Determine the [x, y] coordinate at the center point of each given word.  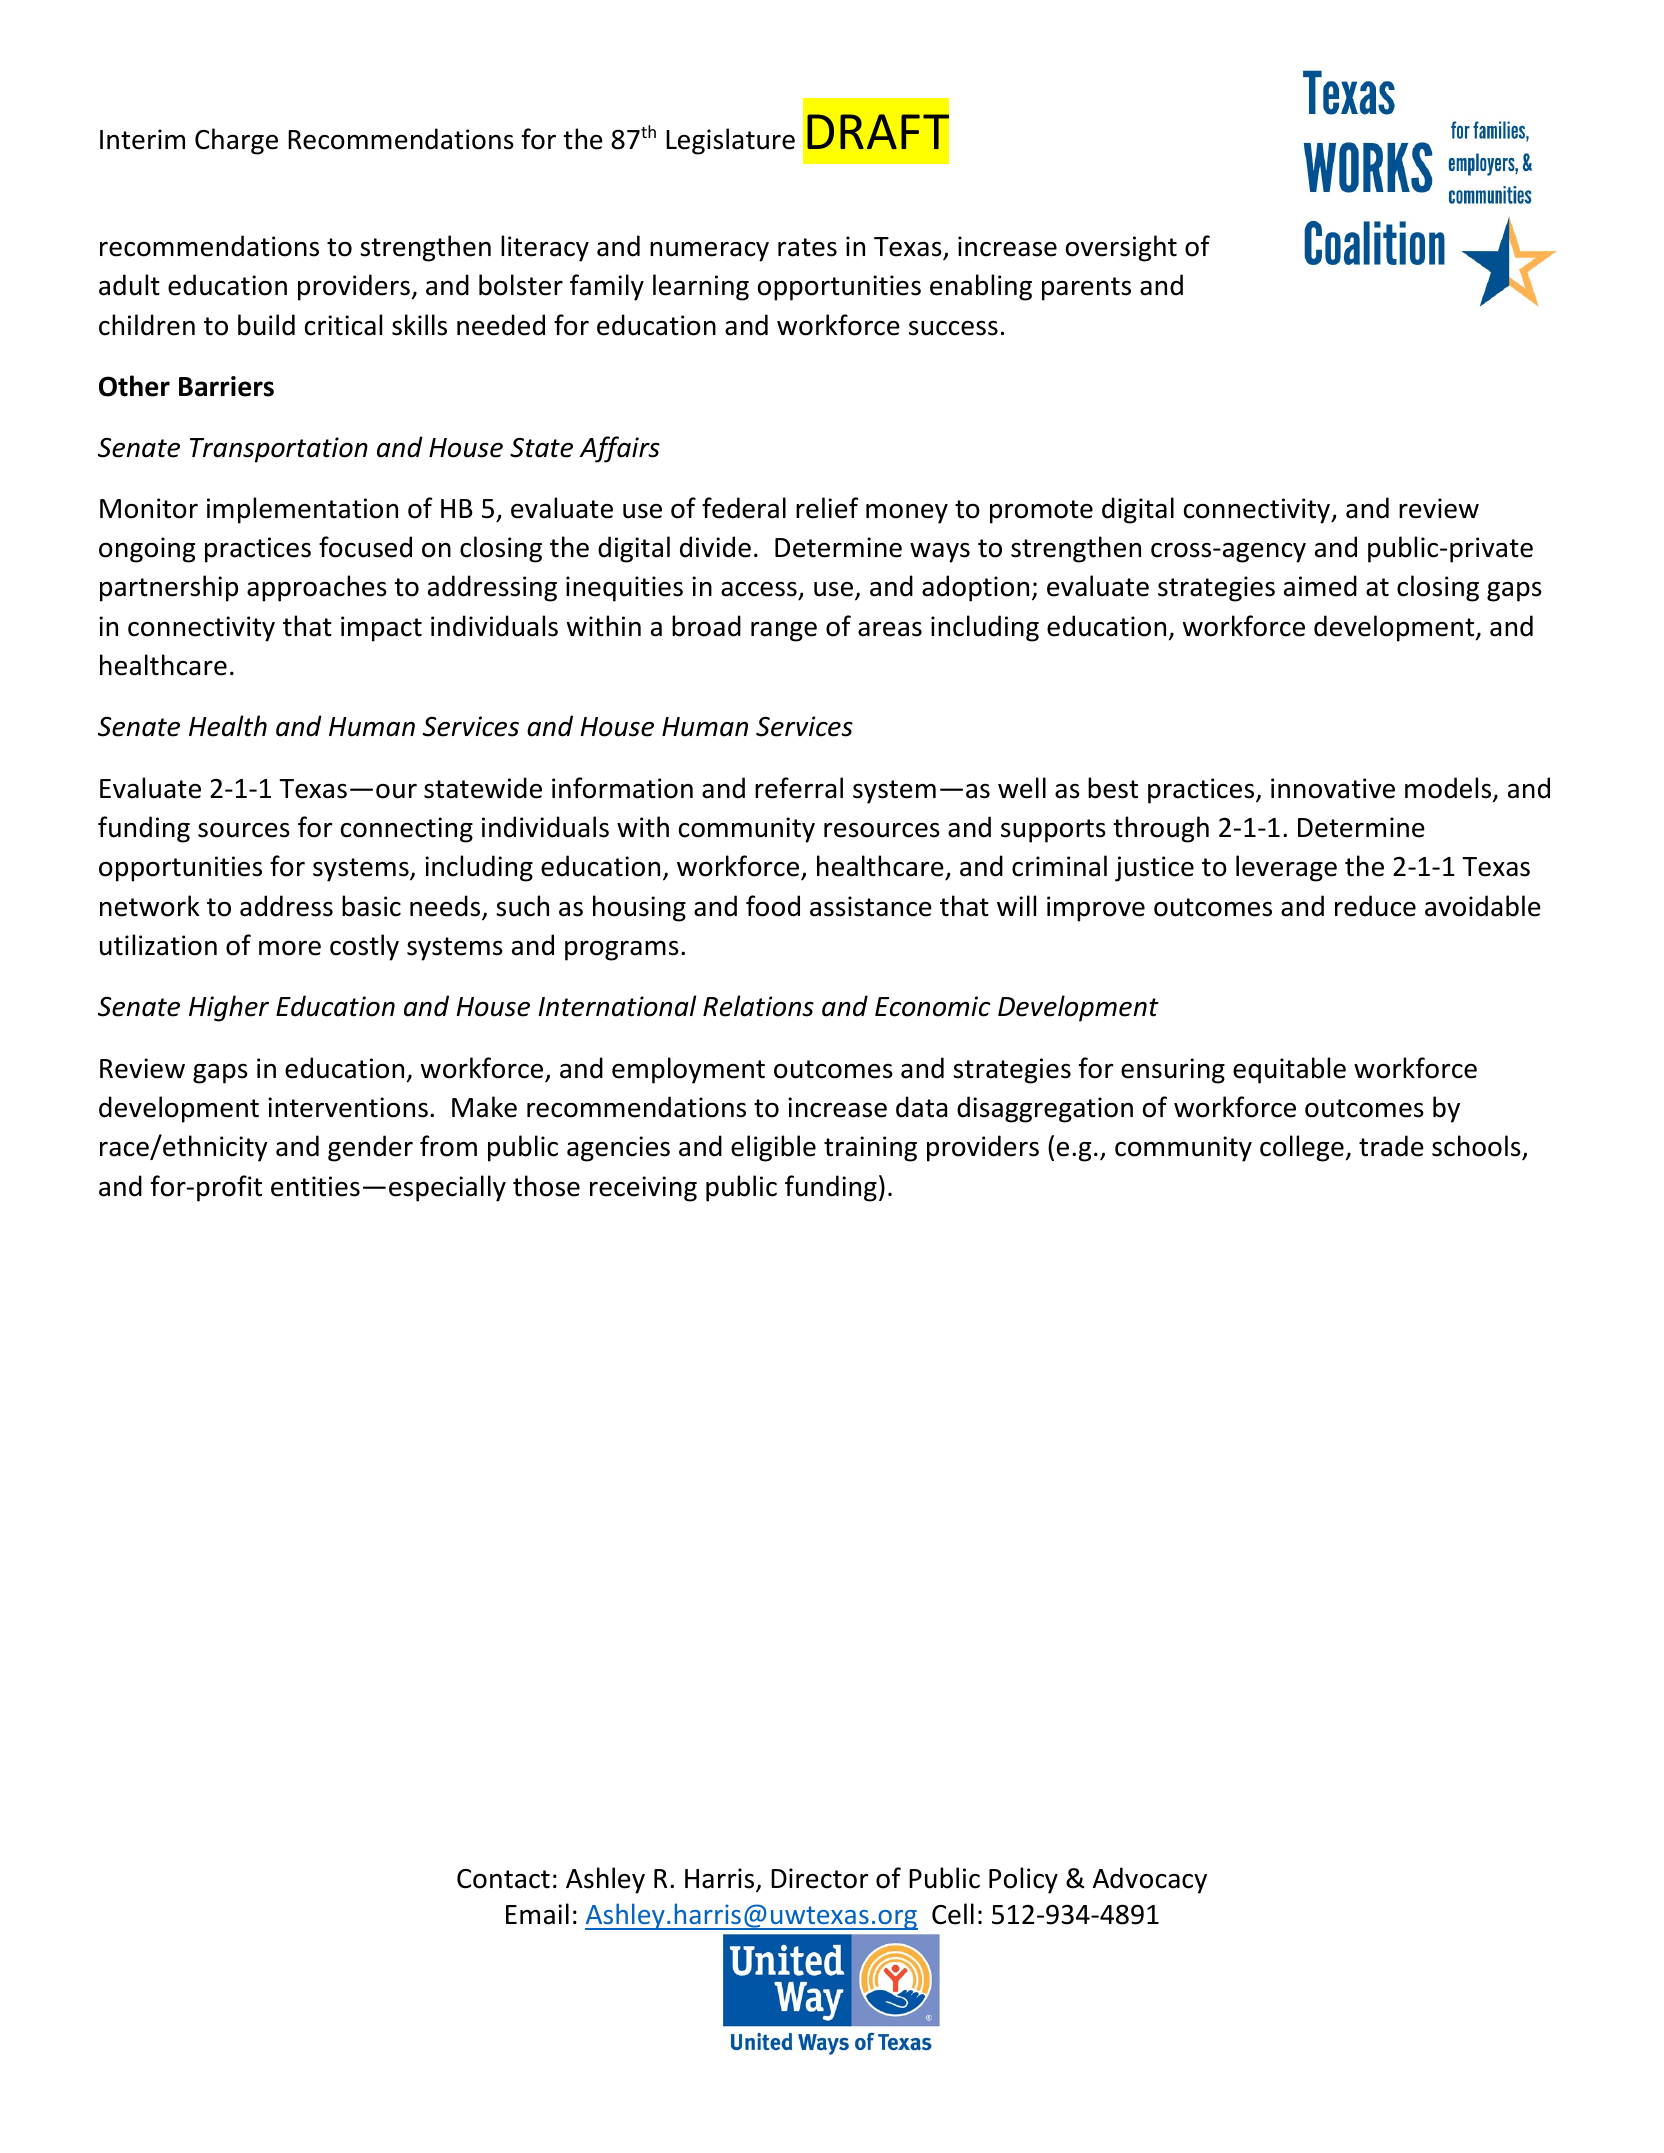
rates [807, 247]
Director [820, 1878]
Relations [758, 1006]
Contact [503, 1879]
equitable [1289, 1070]
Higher [229, 1008]
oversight [1121, 248]
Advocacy [1150, 1880]
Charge [236, 141]
